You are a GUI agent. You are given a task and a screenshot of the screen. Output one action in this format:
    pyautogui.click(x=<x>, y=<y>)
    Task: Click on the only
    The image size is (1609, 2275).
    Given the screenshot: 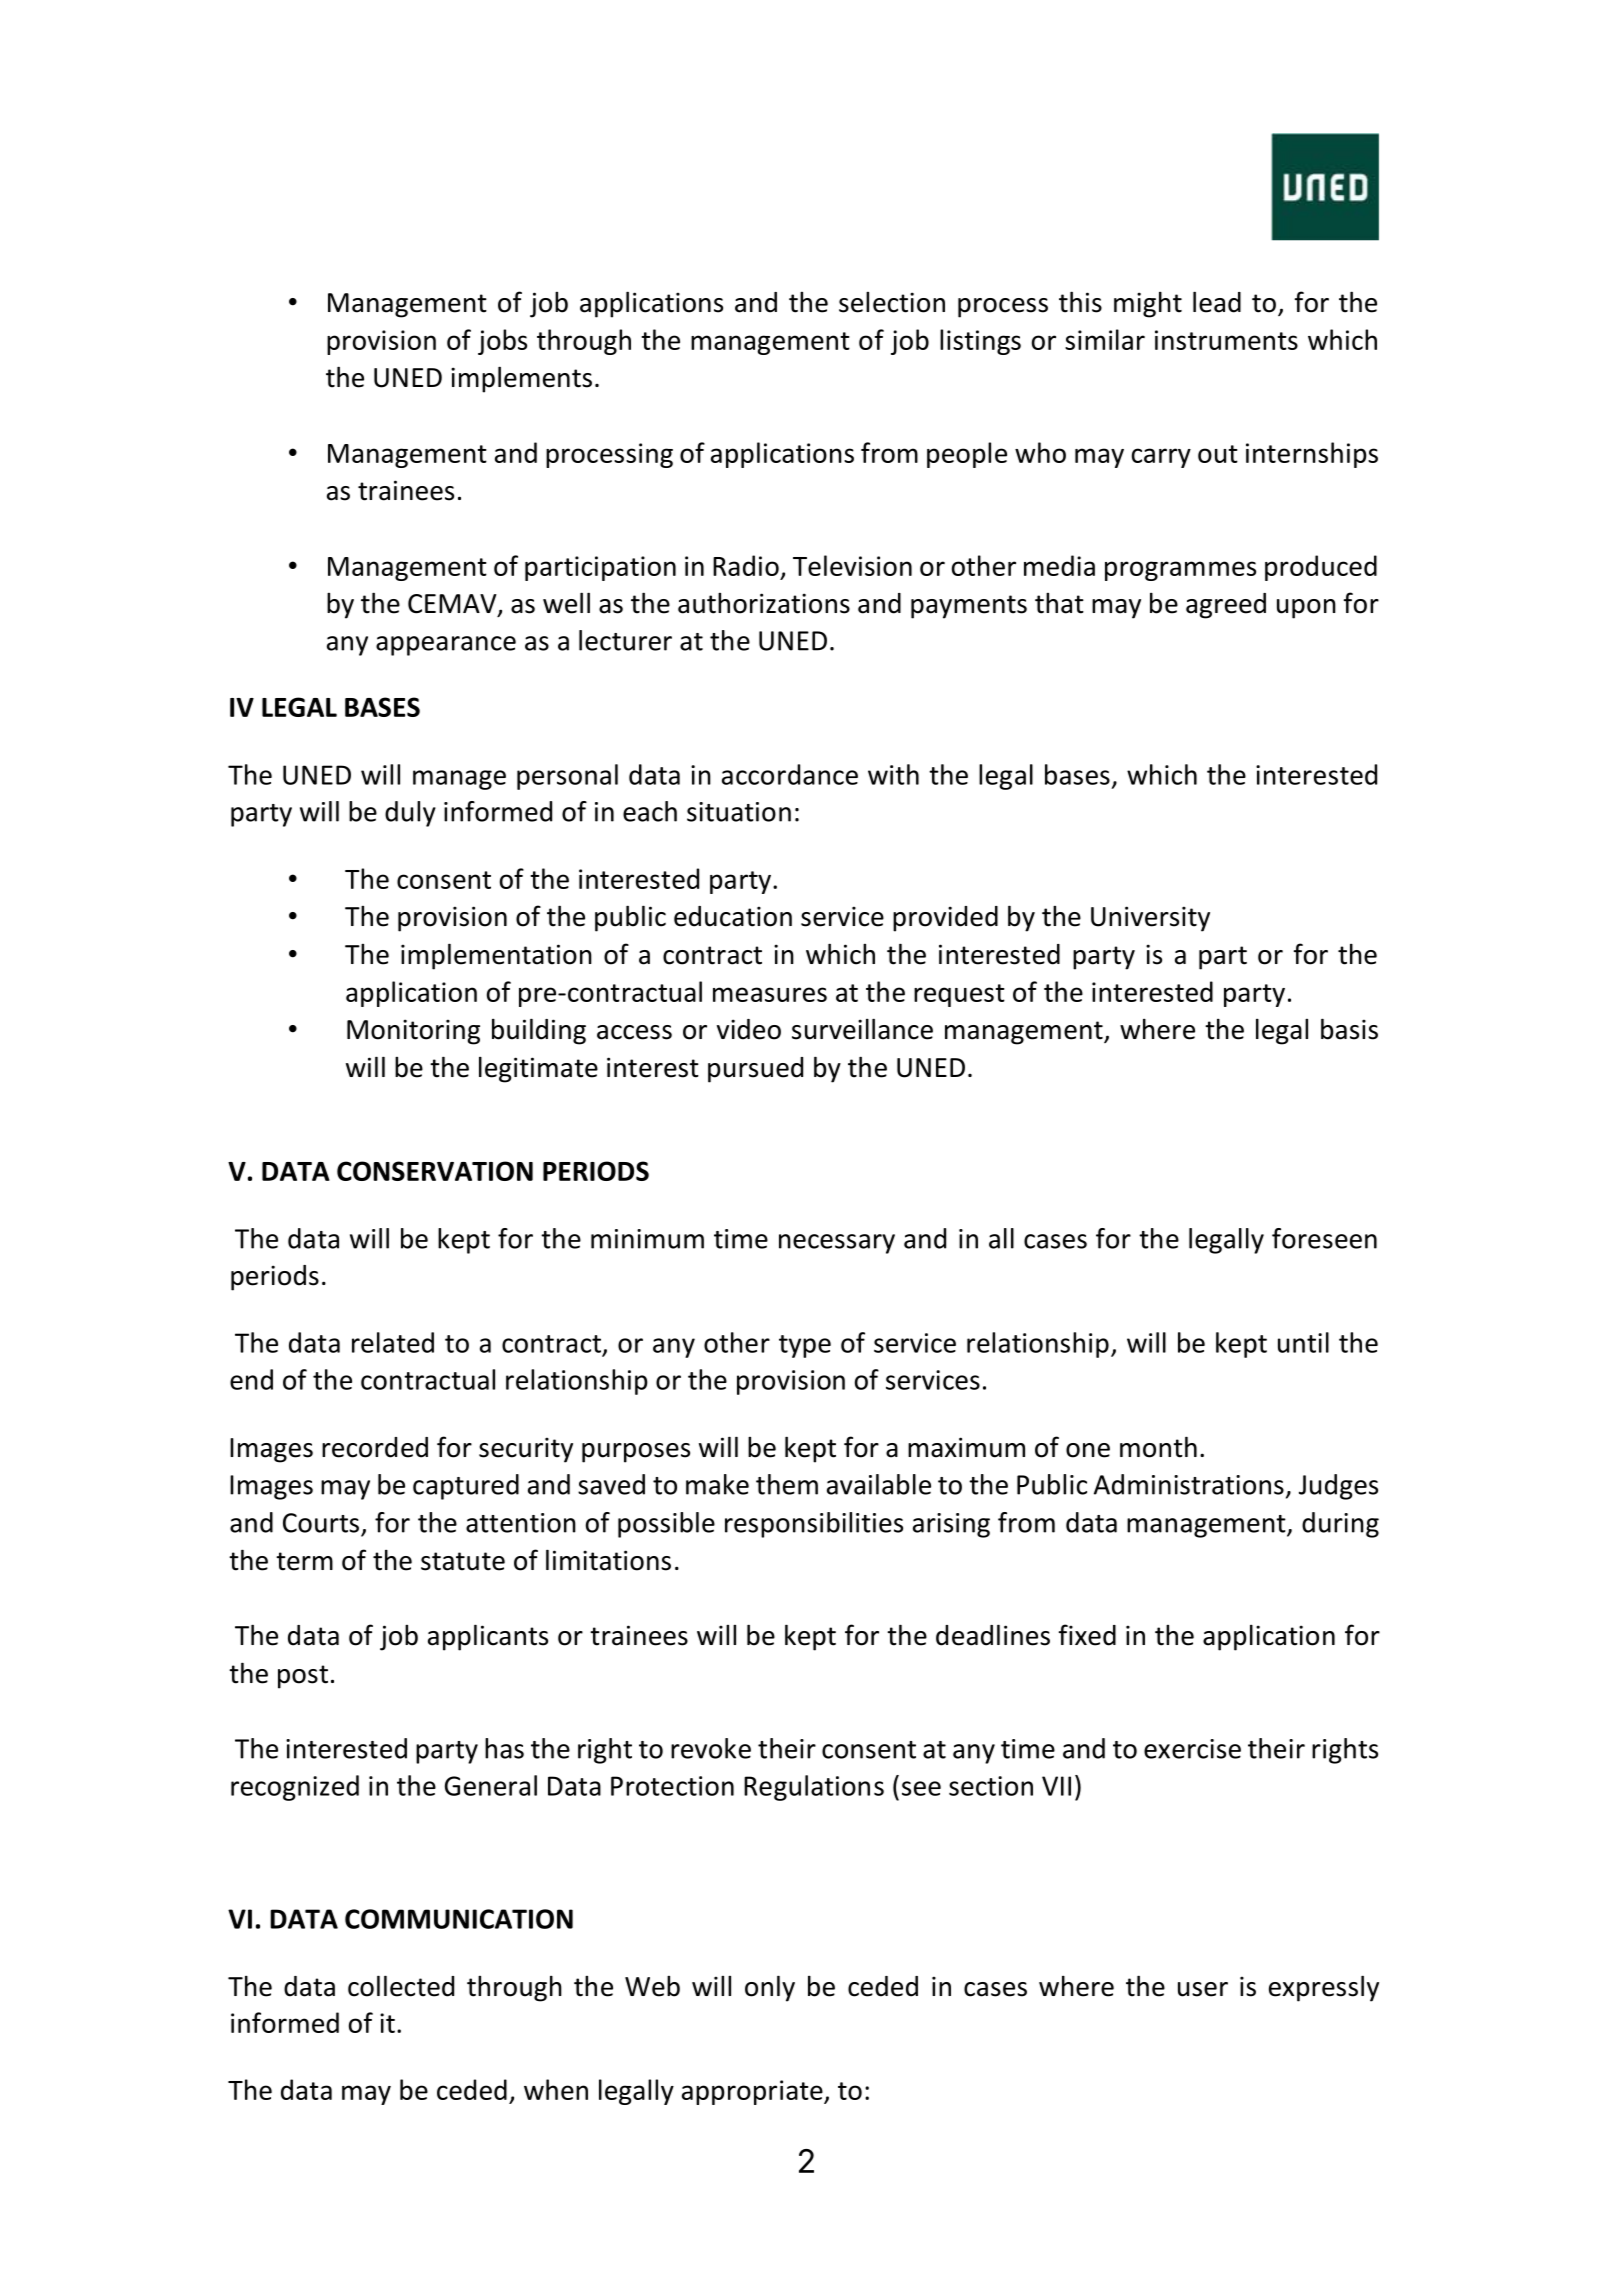 What is the action you would take?
    pyautogui.click(x=770, y=1988)
